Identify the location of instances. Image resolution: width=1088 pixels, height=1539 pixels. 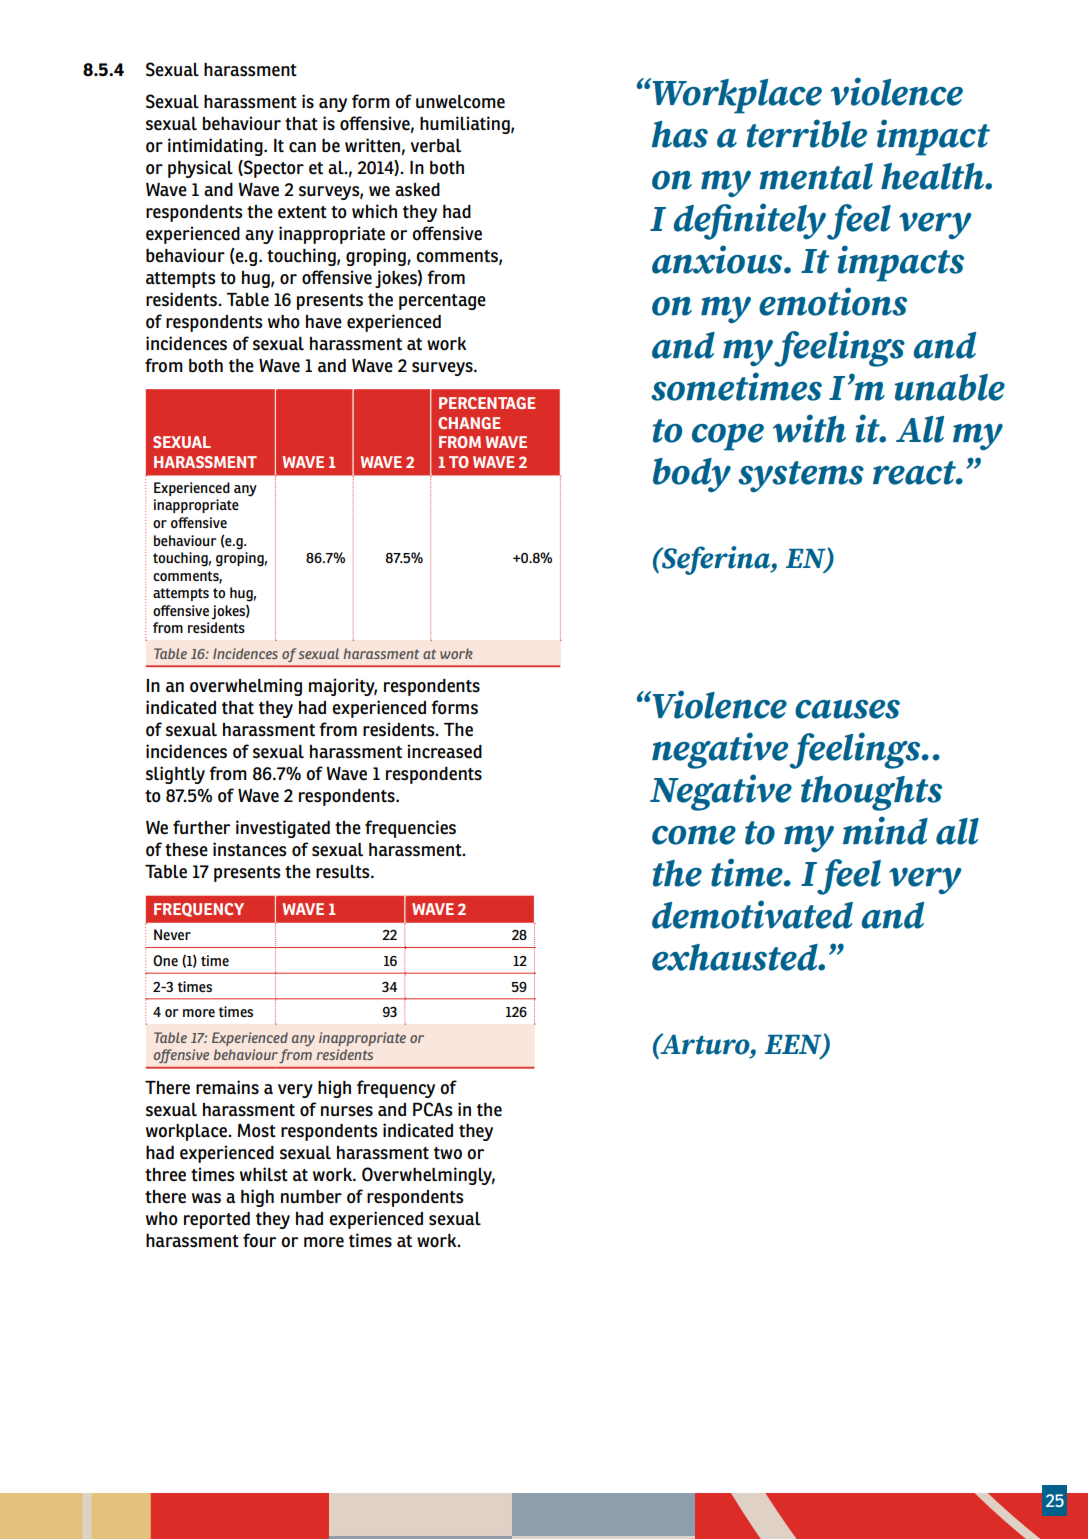
(249, 849).
